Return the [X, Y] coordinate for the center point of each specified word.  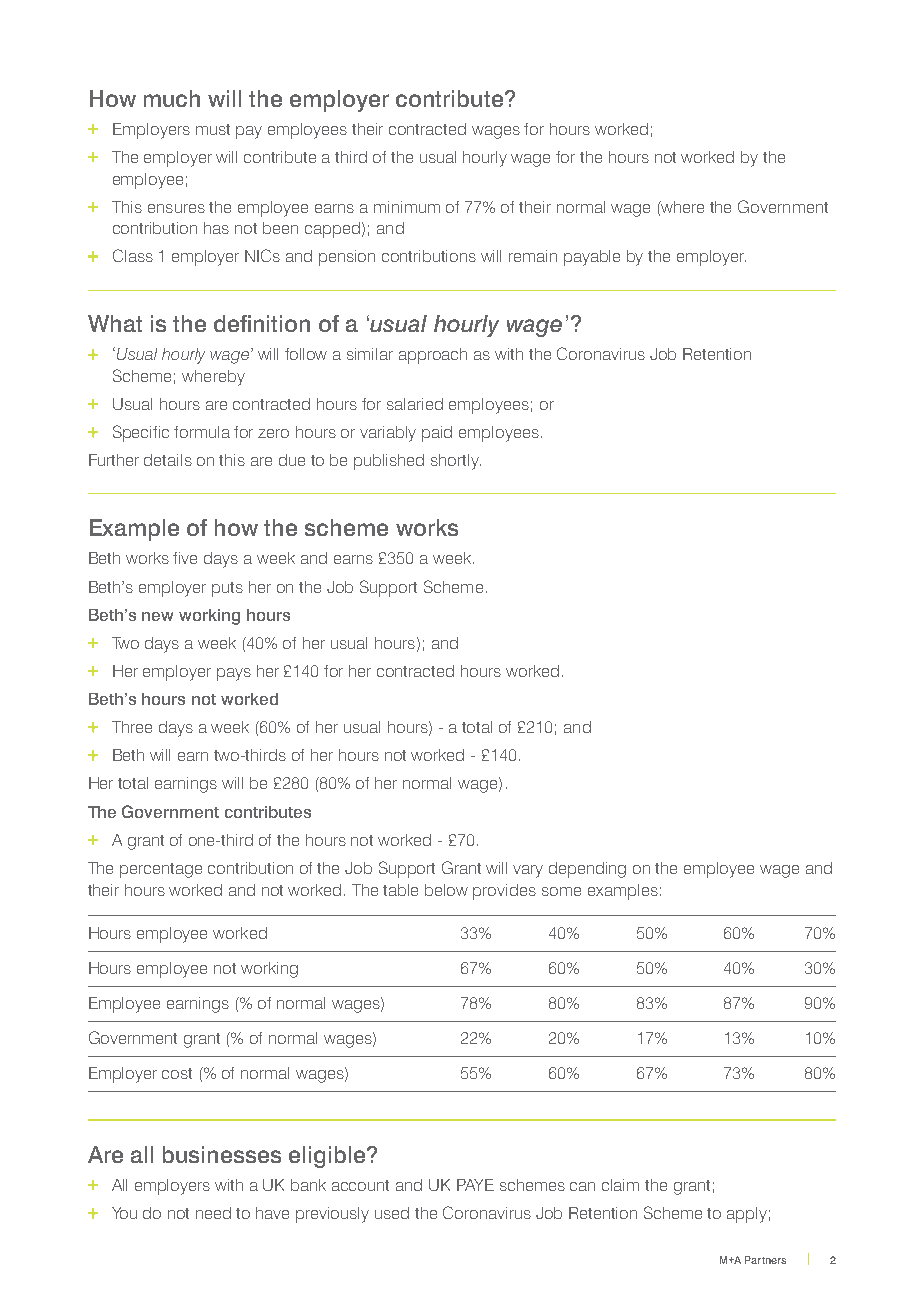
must [213, 129]
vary [528, 871]
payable [592, 258]
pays [234, 674]
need [213, 1213]
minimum [407, 207]
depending [587, 870]
